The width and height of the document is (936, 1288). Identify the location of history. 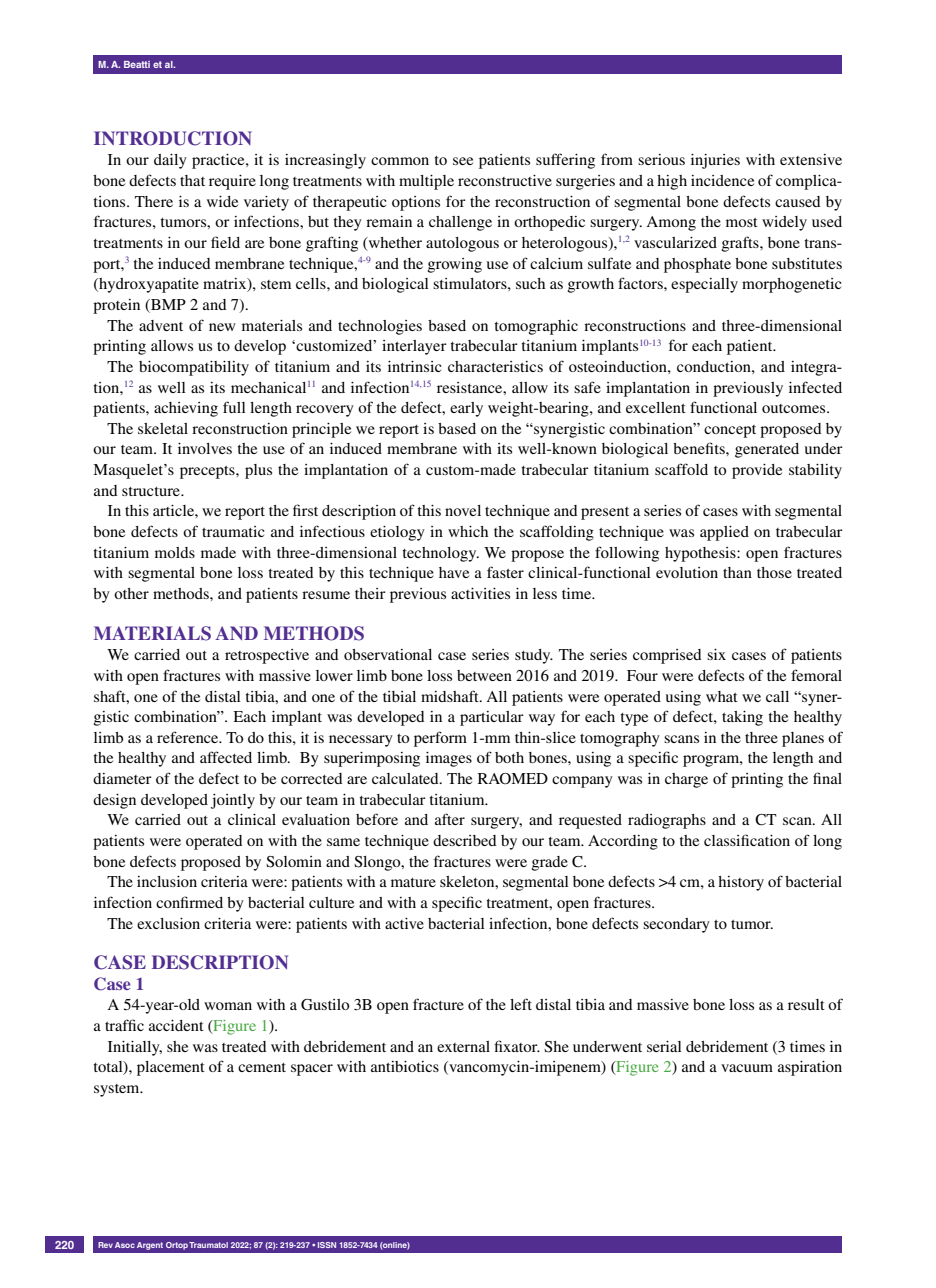
(741, 883).
